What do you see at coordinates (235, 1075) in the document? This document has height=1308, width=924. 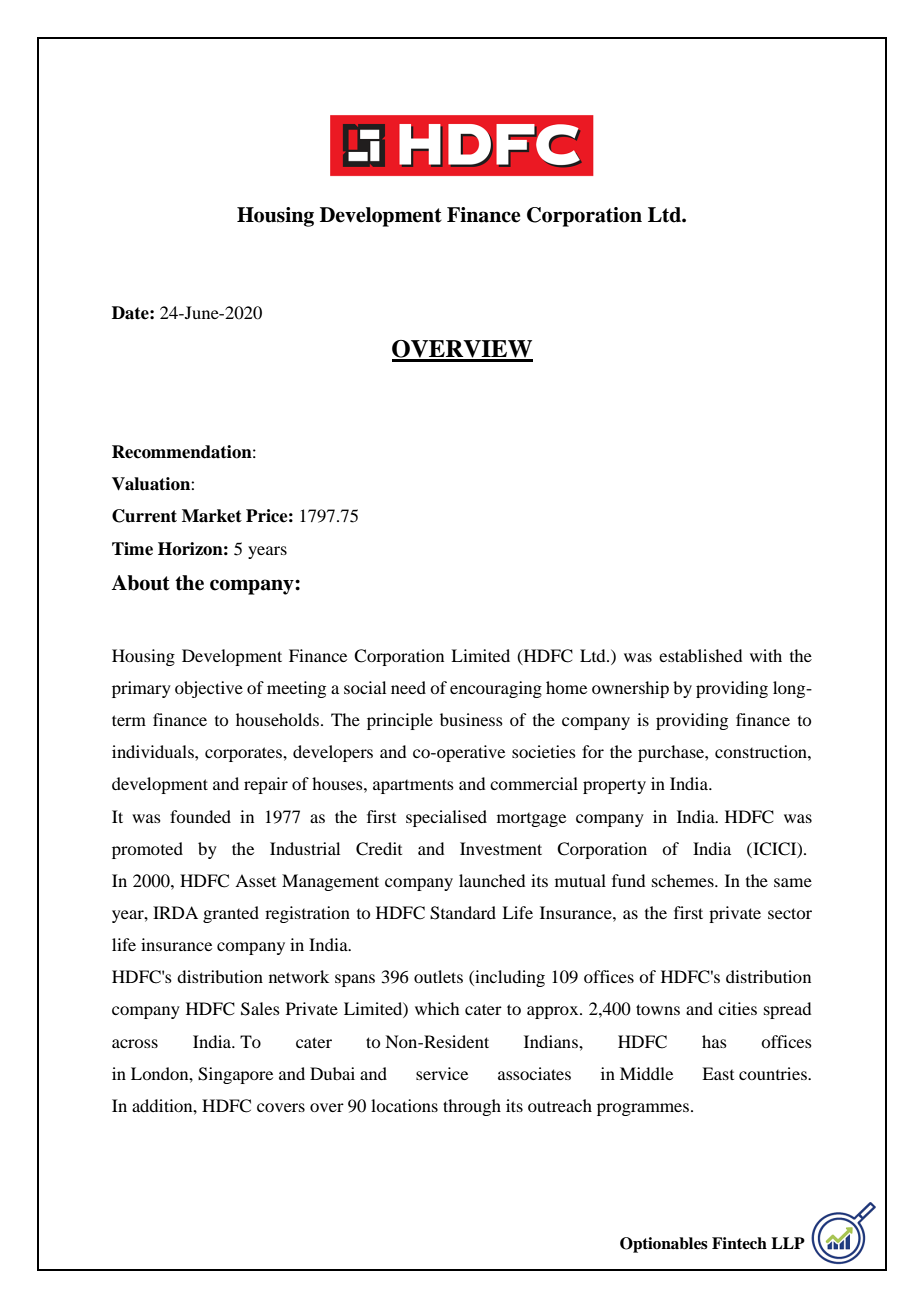 I see `Singapore` at bounding box center [235, 1075].
